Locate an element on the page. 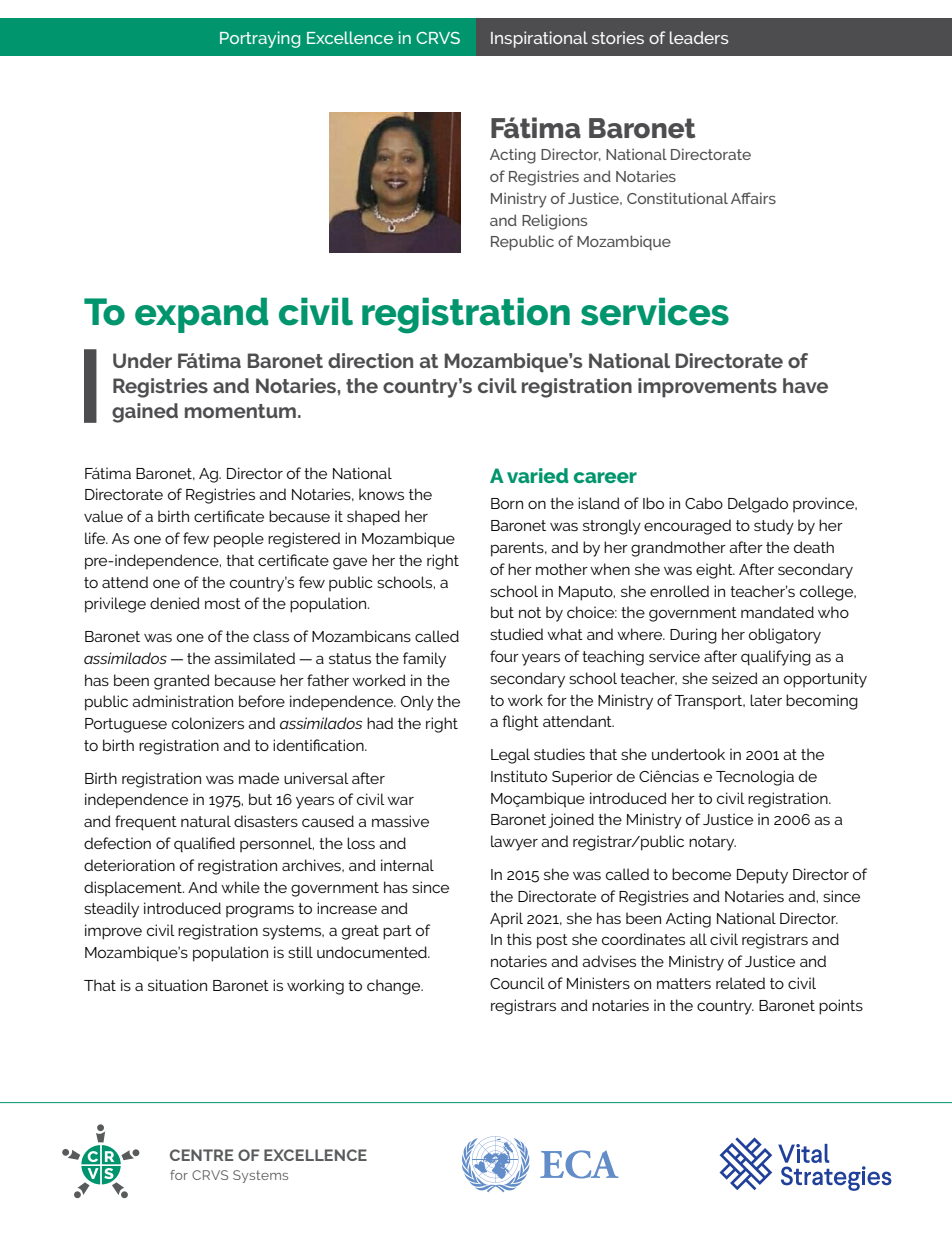 The width and height of the page is (952, 1233). Affairs is located at coordinates (753, 198).
